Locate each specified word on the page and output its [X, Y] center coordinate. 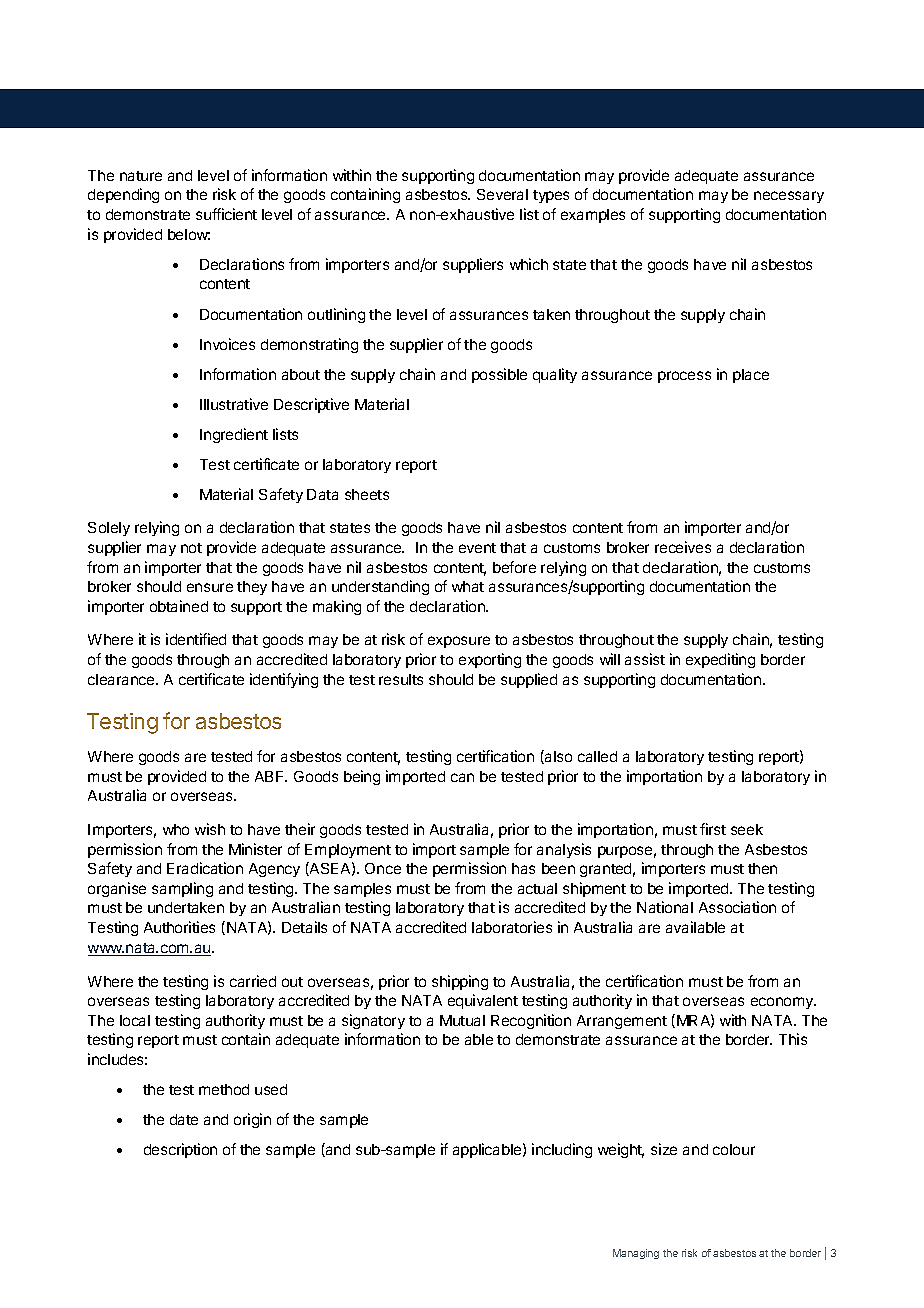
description [180, 1150]
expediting [720, 660]
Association [737, 907]
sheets [367, 494]
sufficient [226, 214]
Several [502, 194]
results [401, 679]
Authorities [179, 927]
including [562, 1150]
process [684, 377]
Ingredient [234, 435]
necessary [789, 197]
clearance [122, 679]
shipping [460, 982]
